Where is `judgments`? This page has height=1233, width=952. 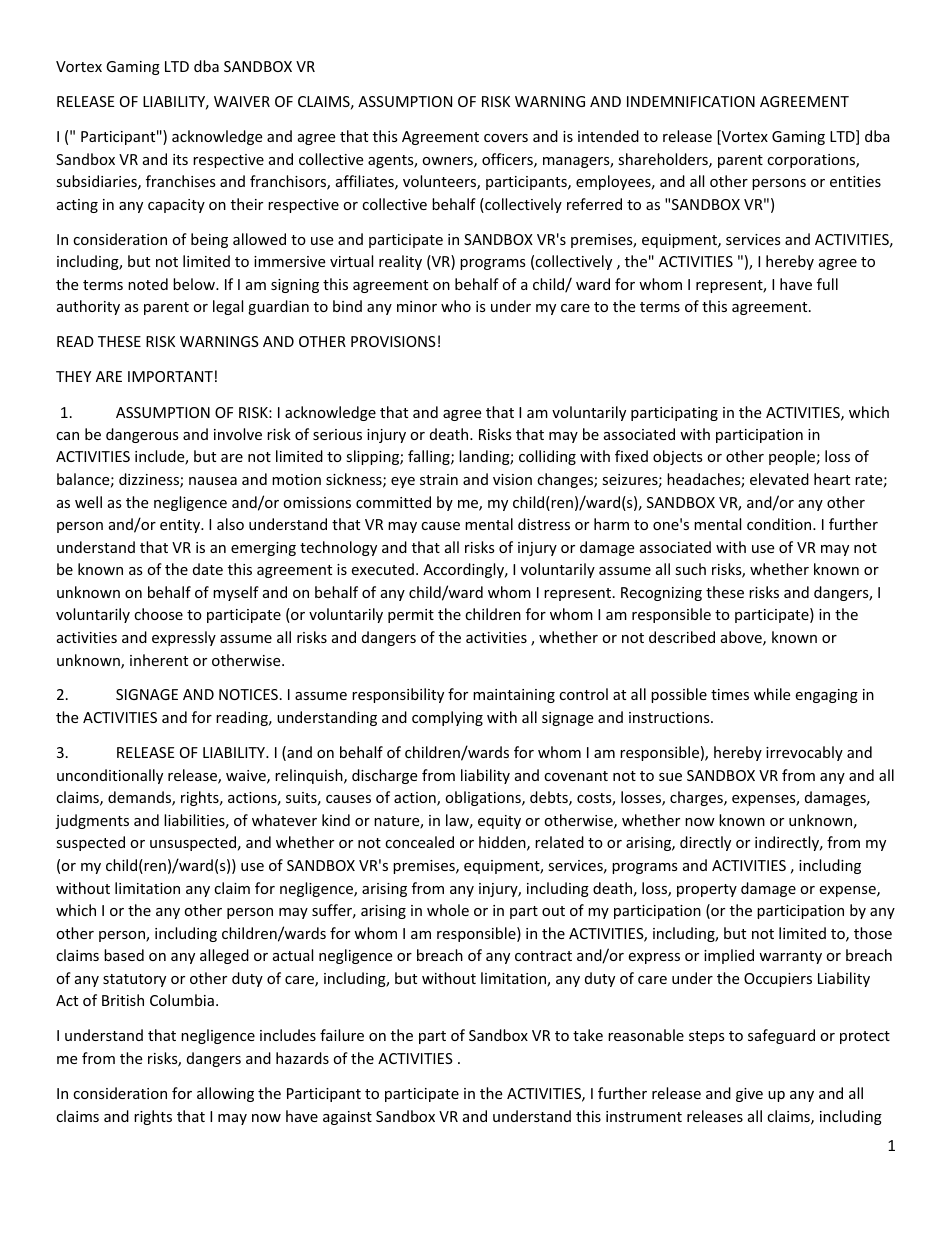 judgments is located at coordinates (92, 821).
